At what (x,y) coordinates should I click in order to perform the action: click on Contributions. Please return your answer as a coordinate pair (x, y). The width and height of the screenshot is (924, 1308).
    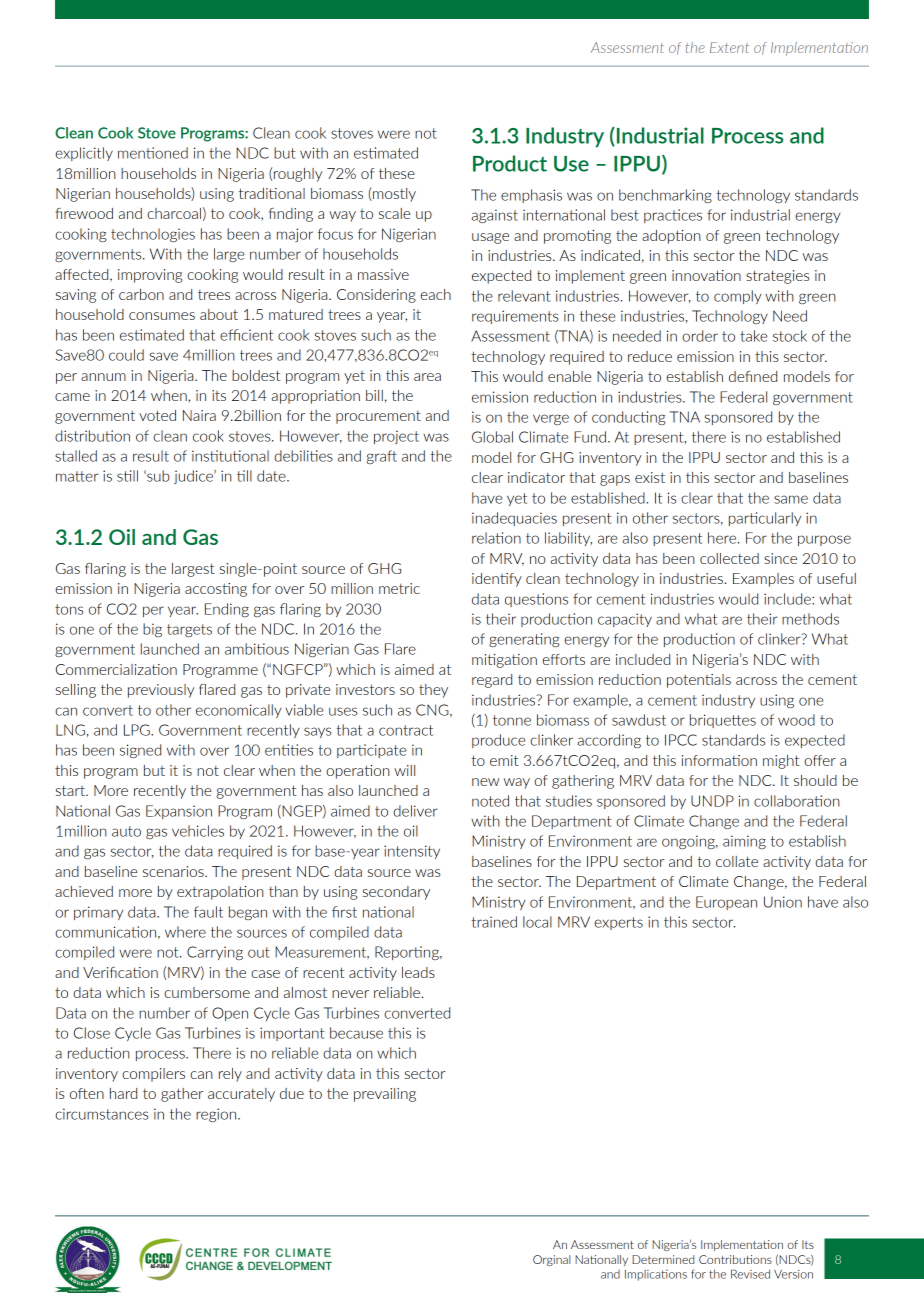
    Looking at the image, I should click on (735, 1259).
